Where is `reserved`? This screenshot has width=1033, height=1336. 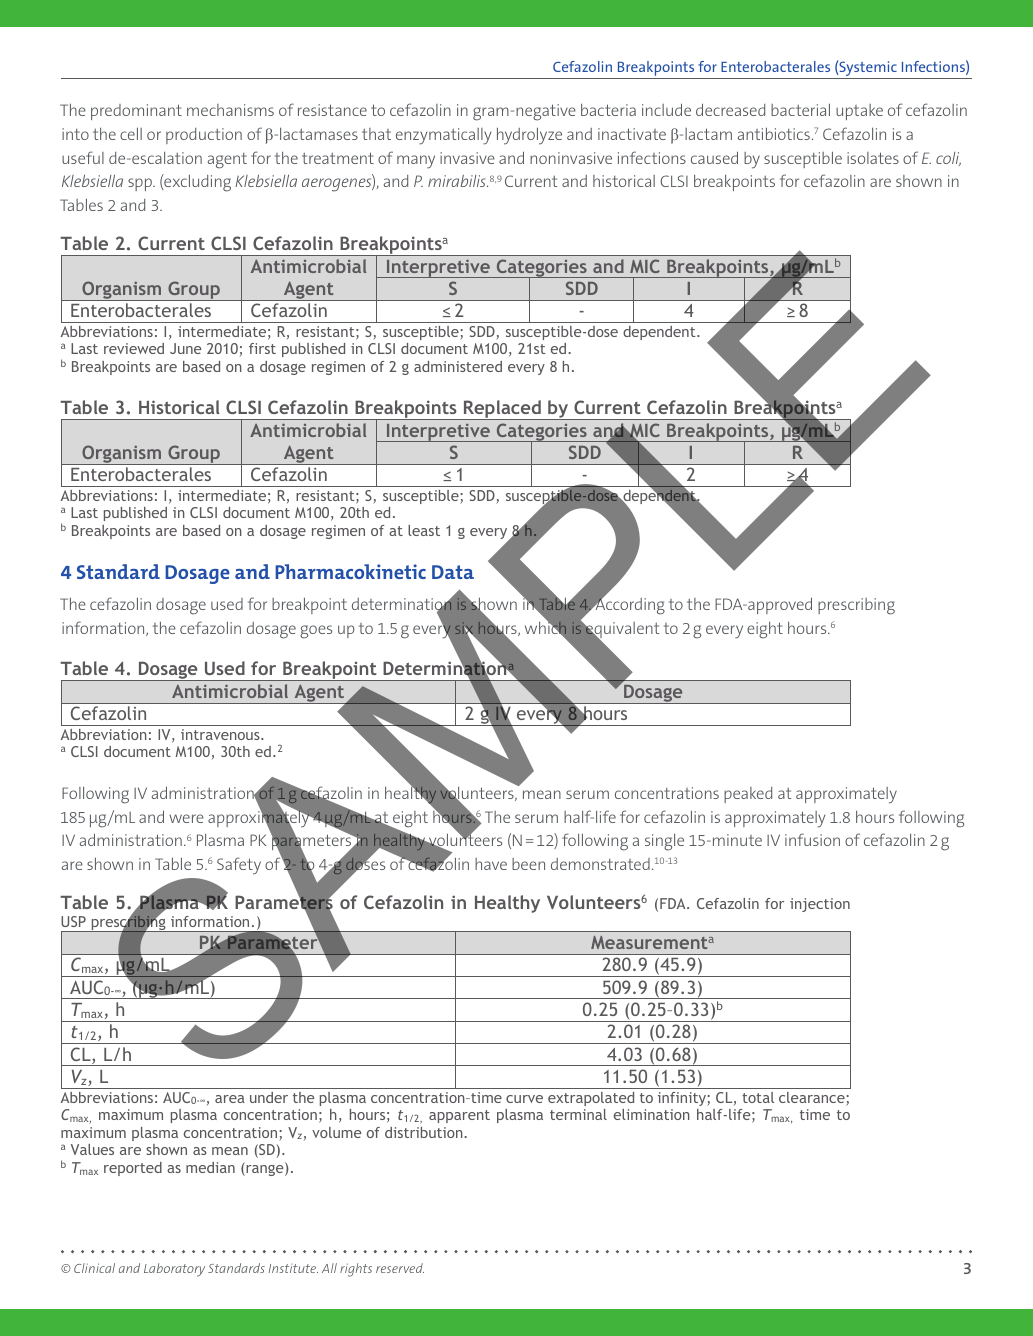 reserved is located at coordinates (400, 1268).
